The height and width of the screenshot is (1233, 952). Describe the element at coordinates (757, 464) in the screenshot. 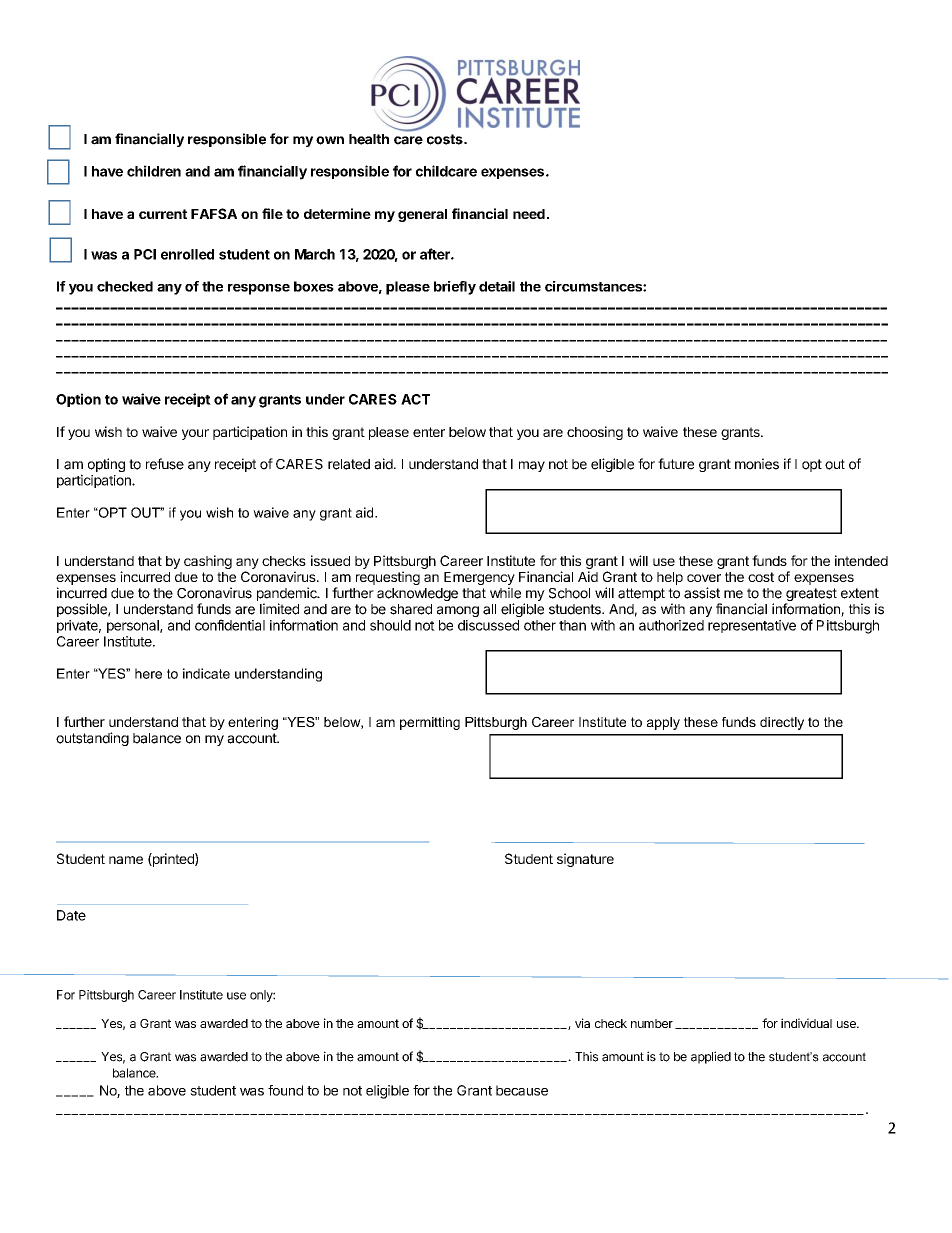

I see `monies` at that location.
